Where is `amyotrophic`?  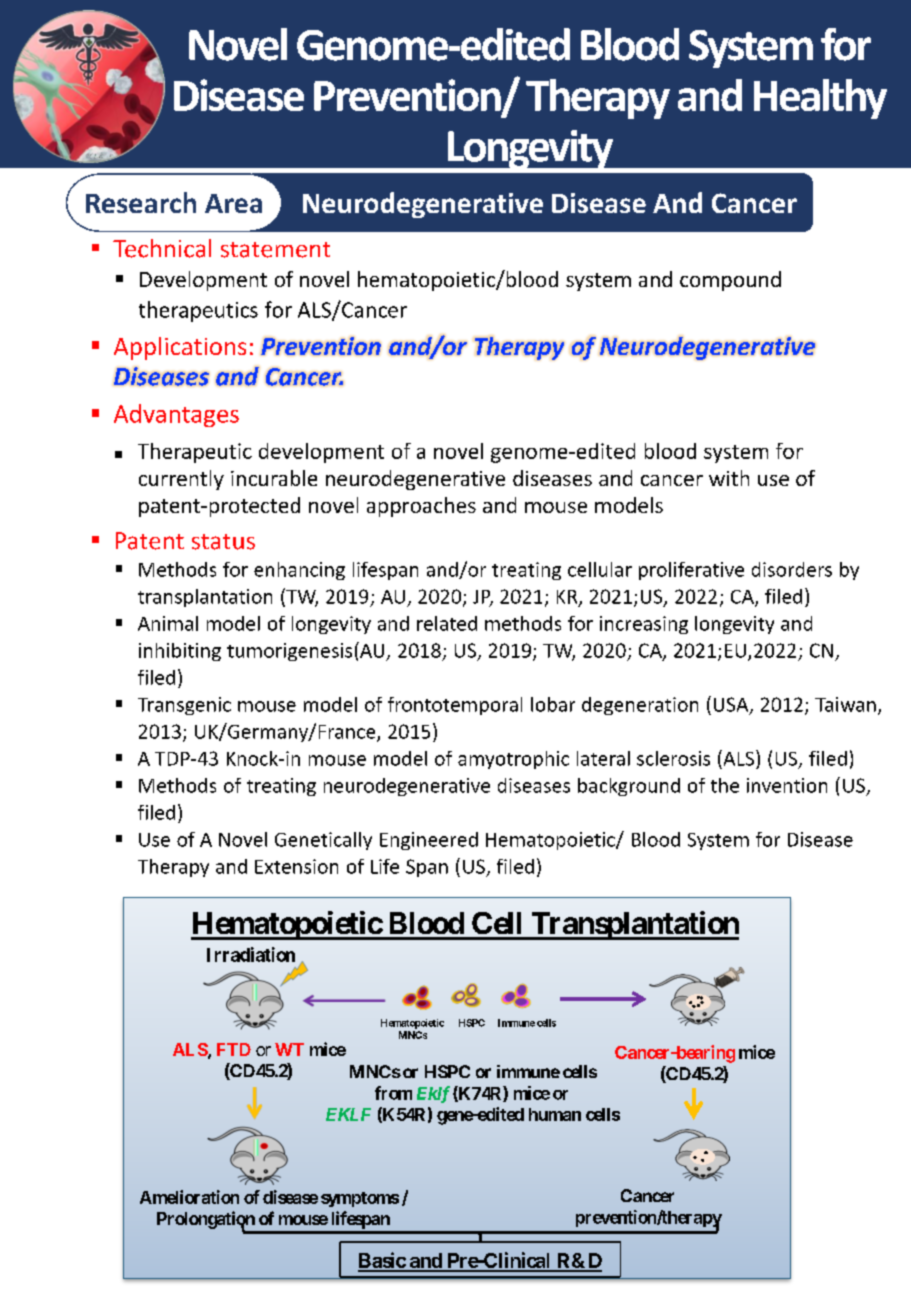 amyotrophic is located at coordinates (513, 760).
